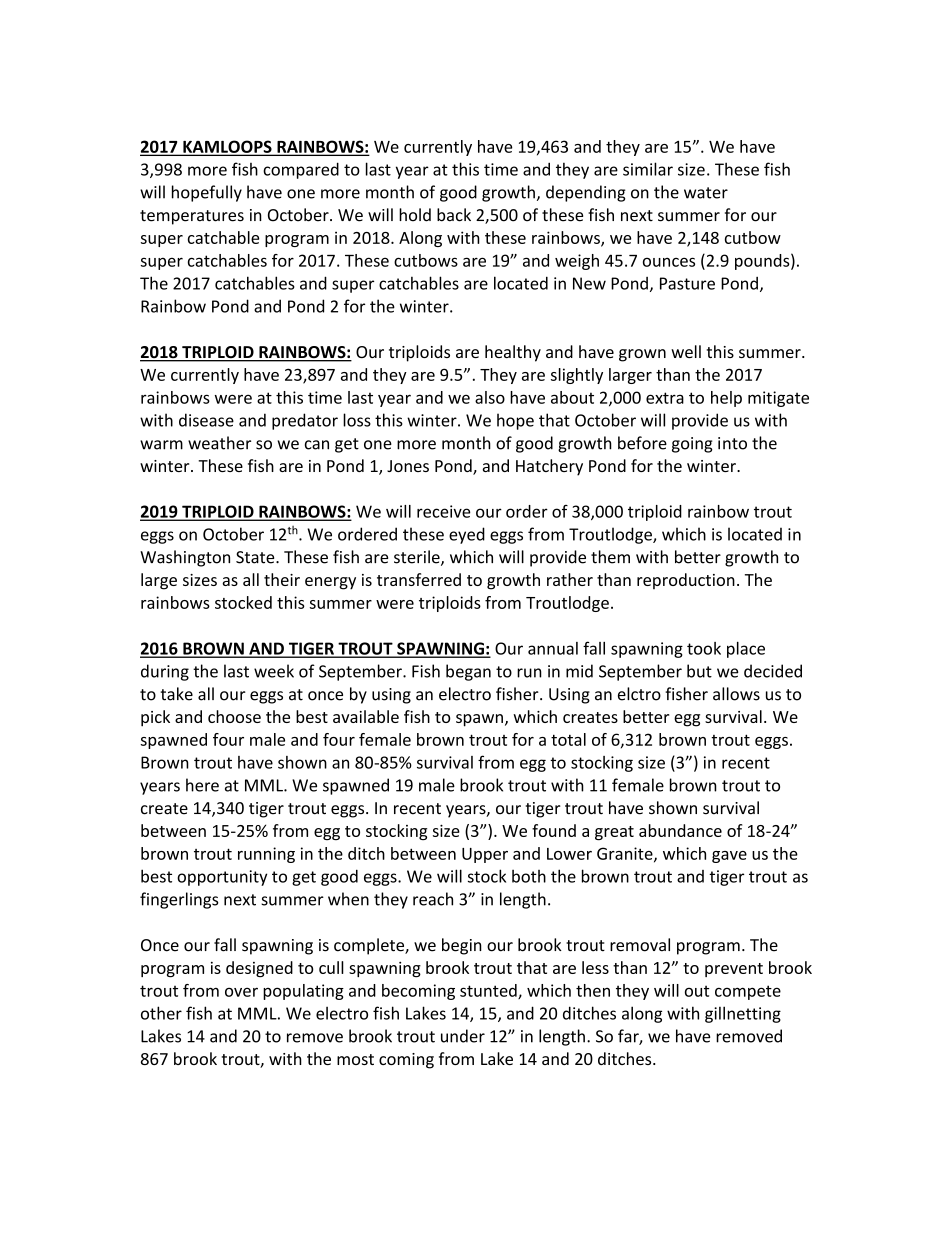  I want to click on temperatures, so click(192, 217).
